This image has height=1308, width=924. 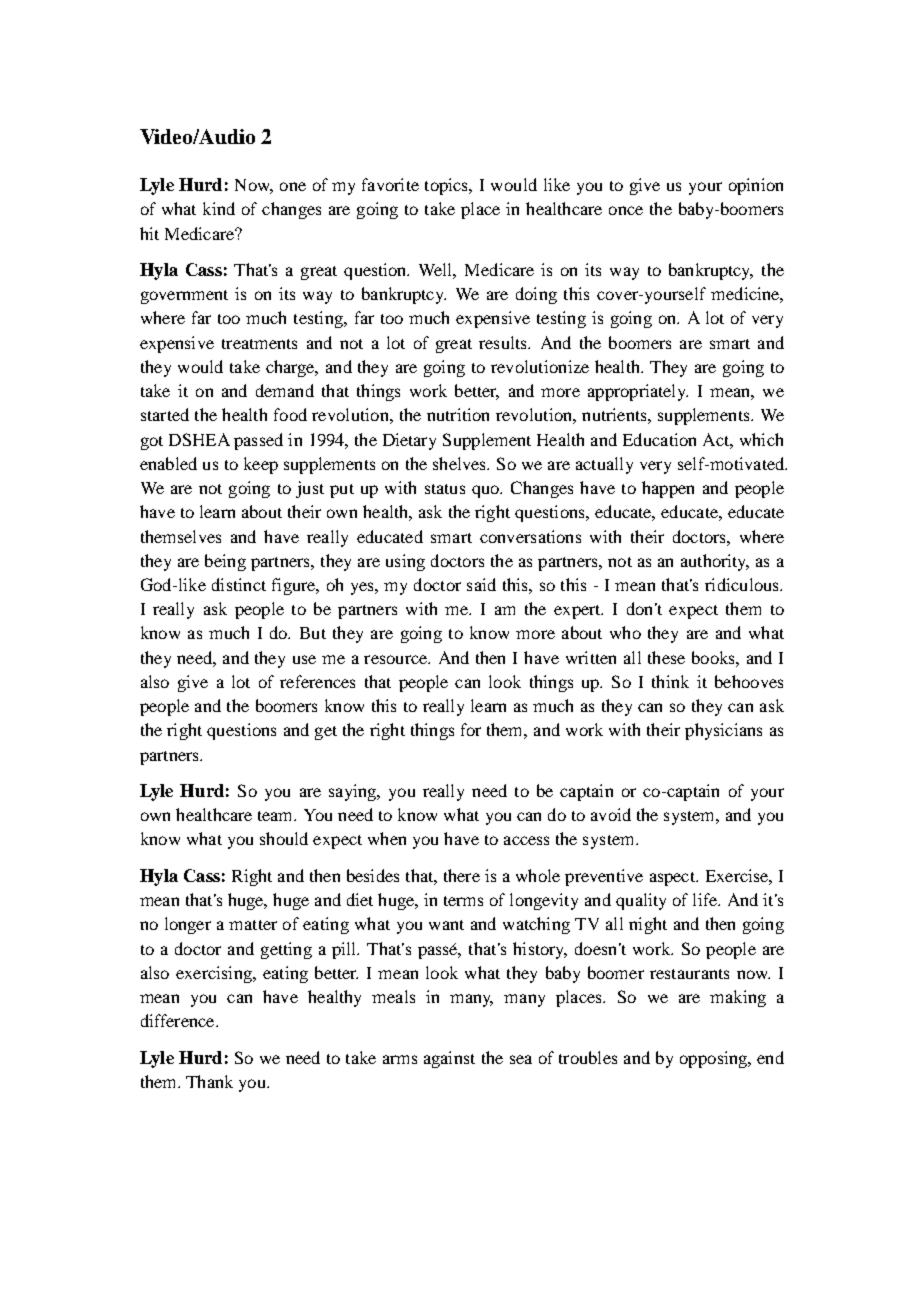 I want to click on should, so click(x=284, y=838).
